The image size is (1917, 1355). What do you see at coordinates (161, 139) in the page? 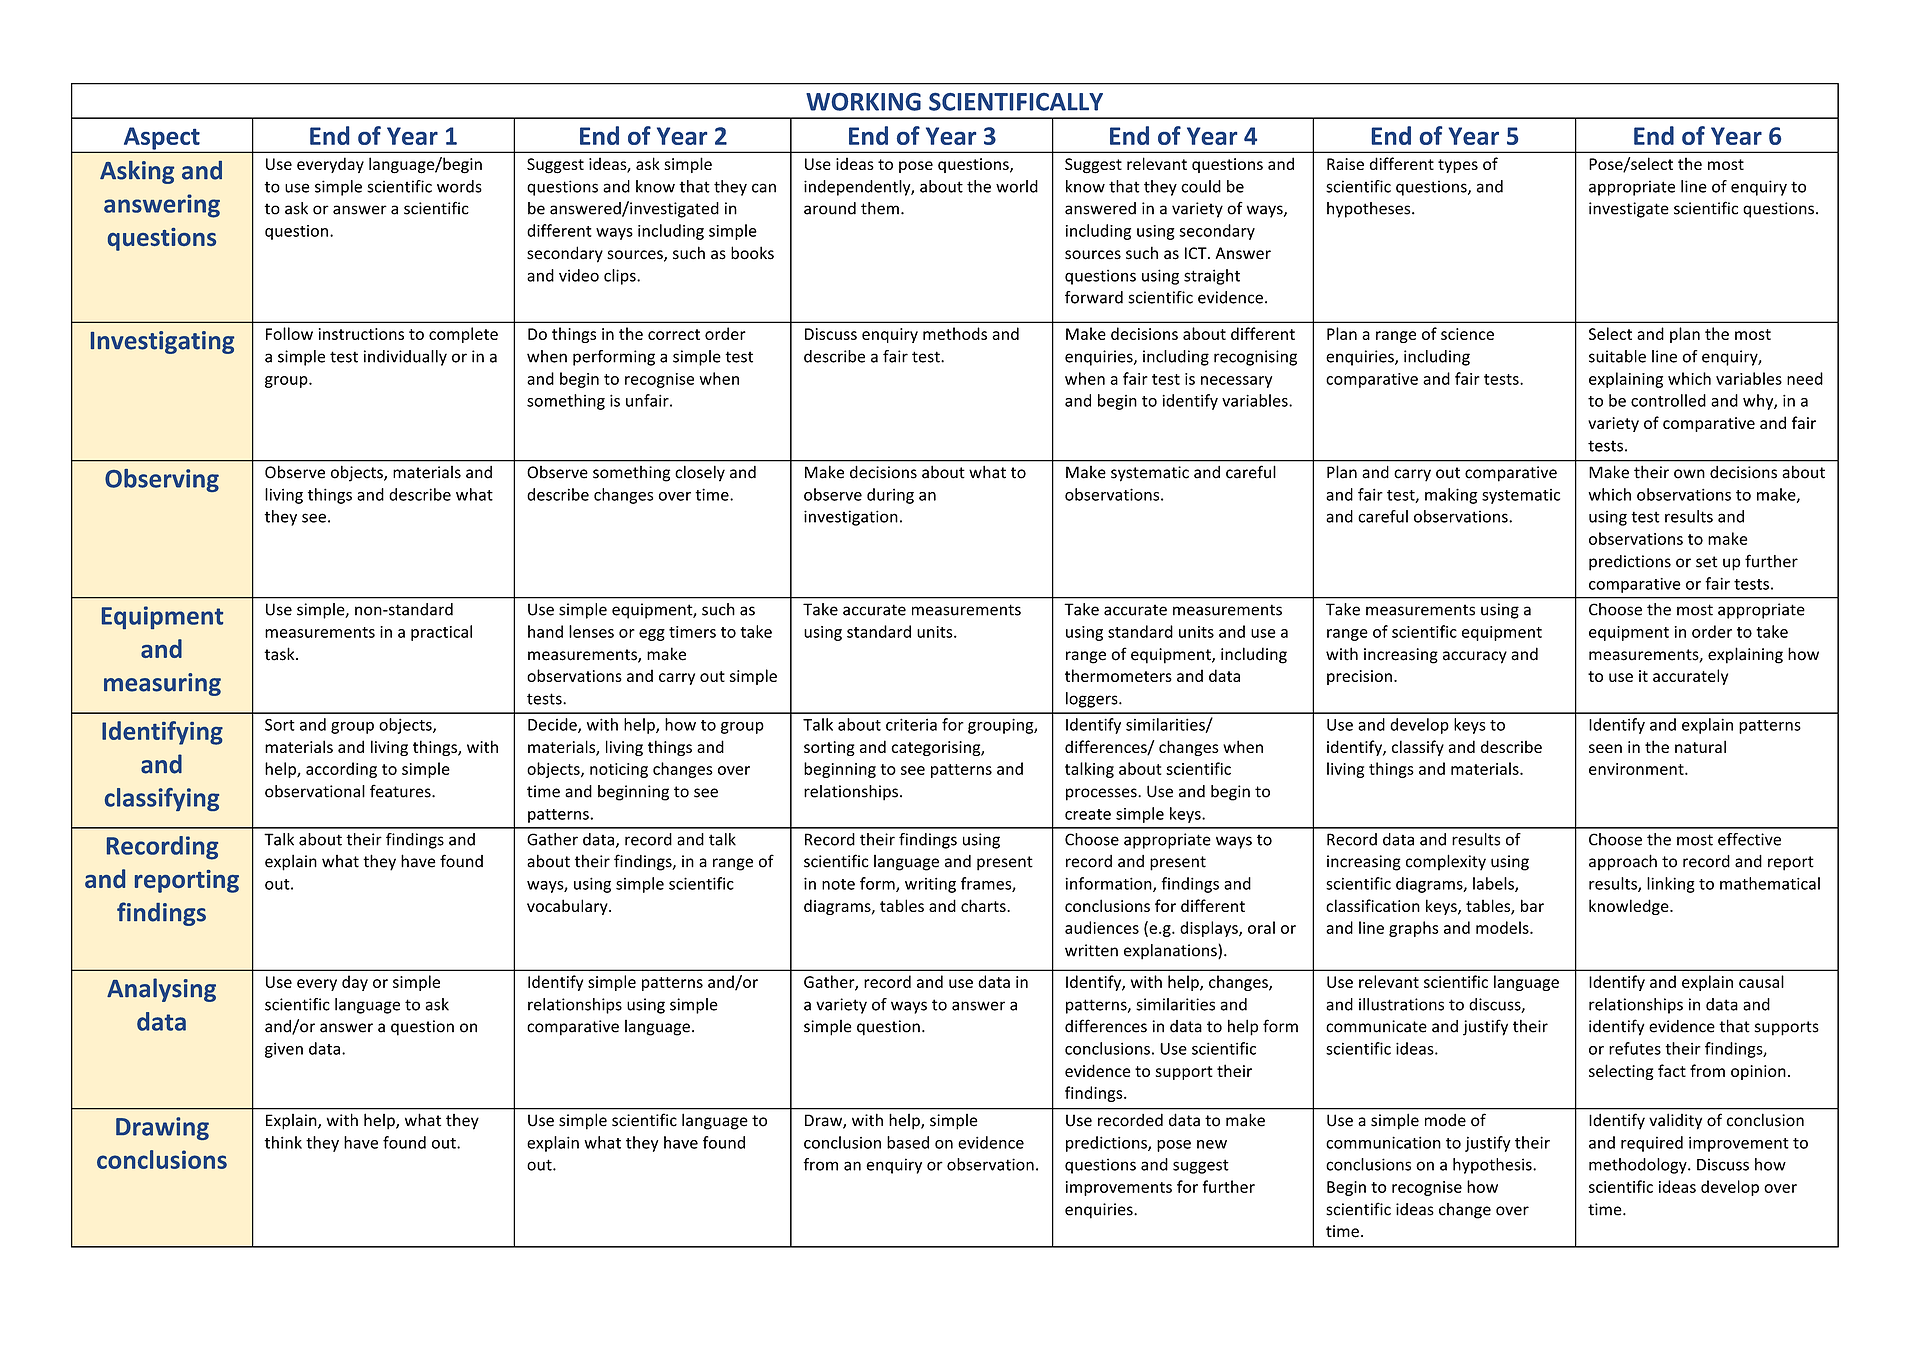
I see `Aspect` at bounding box center [161, 139].
